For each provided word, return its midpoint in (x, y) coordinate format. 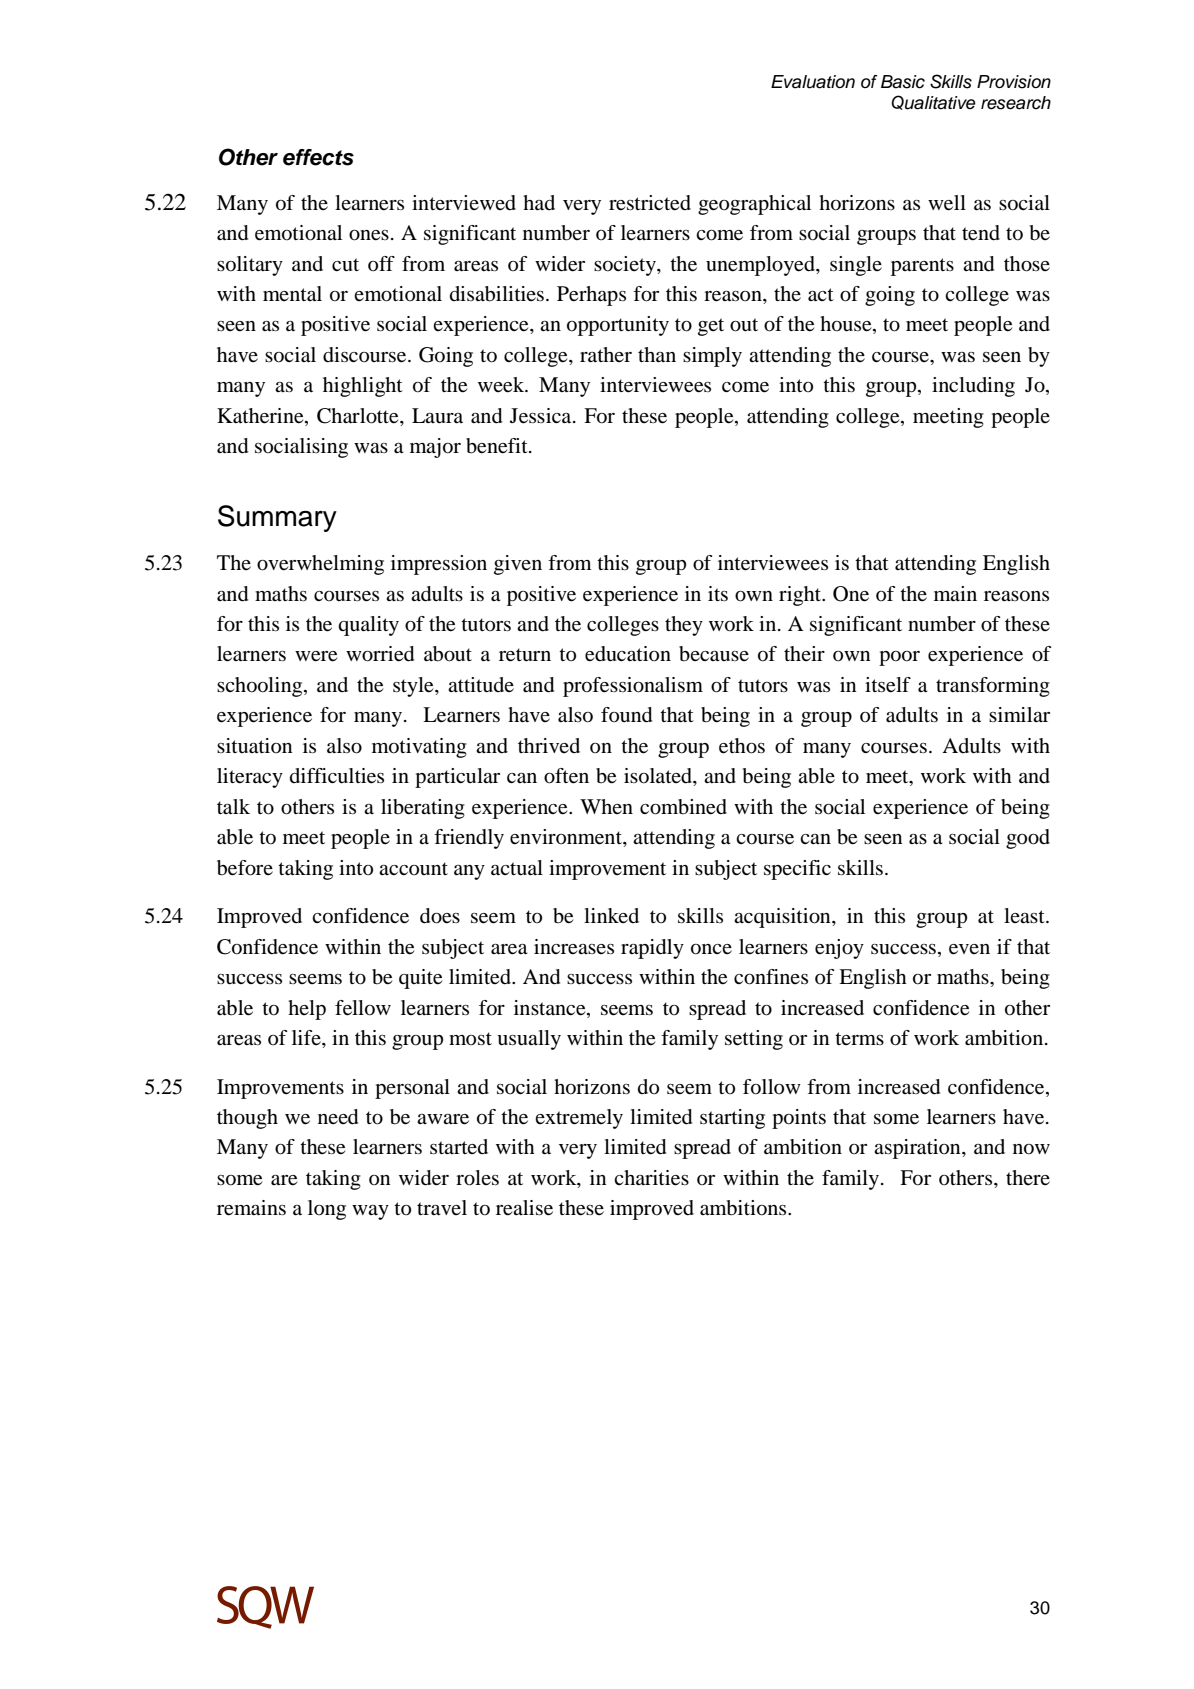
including (973, 387)
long (327, 1210)
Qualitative (933, 102)
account (413, 869)
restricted (650, 203)
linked (611, 915)
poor (899, 658)
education (628, 654)
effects (318, 157)
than (657, 354)
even (969, 949)
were (316, 656)
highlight (363, 387)
